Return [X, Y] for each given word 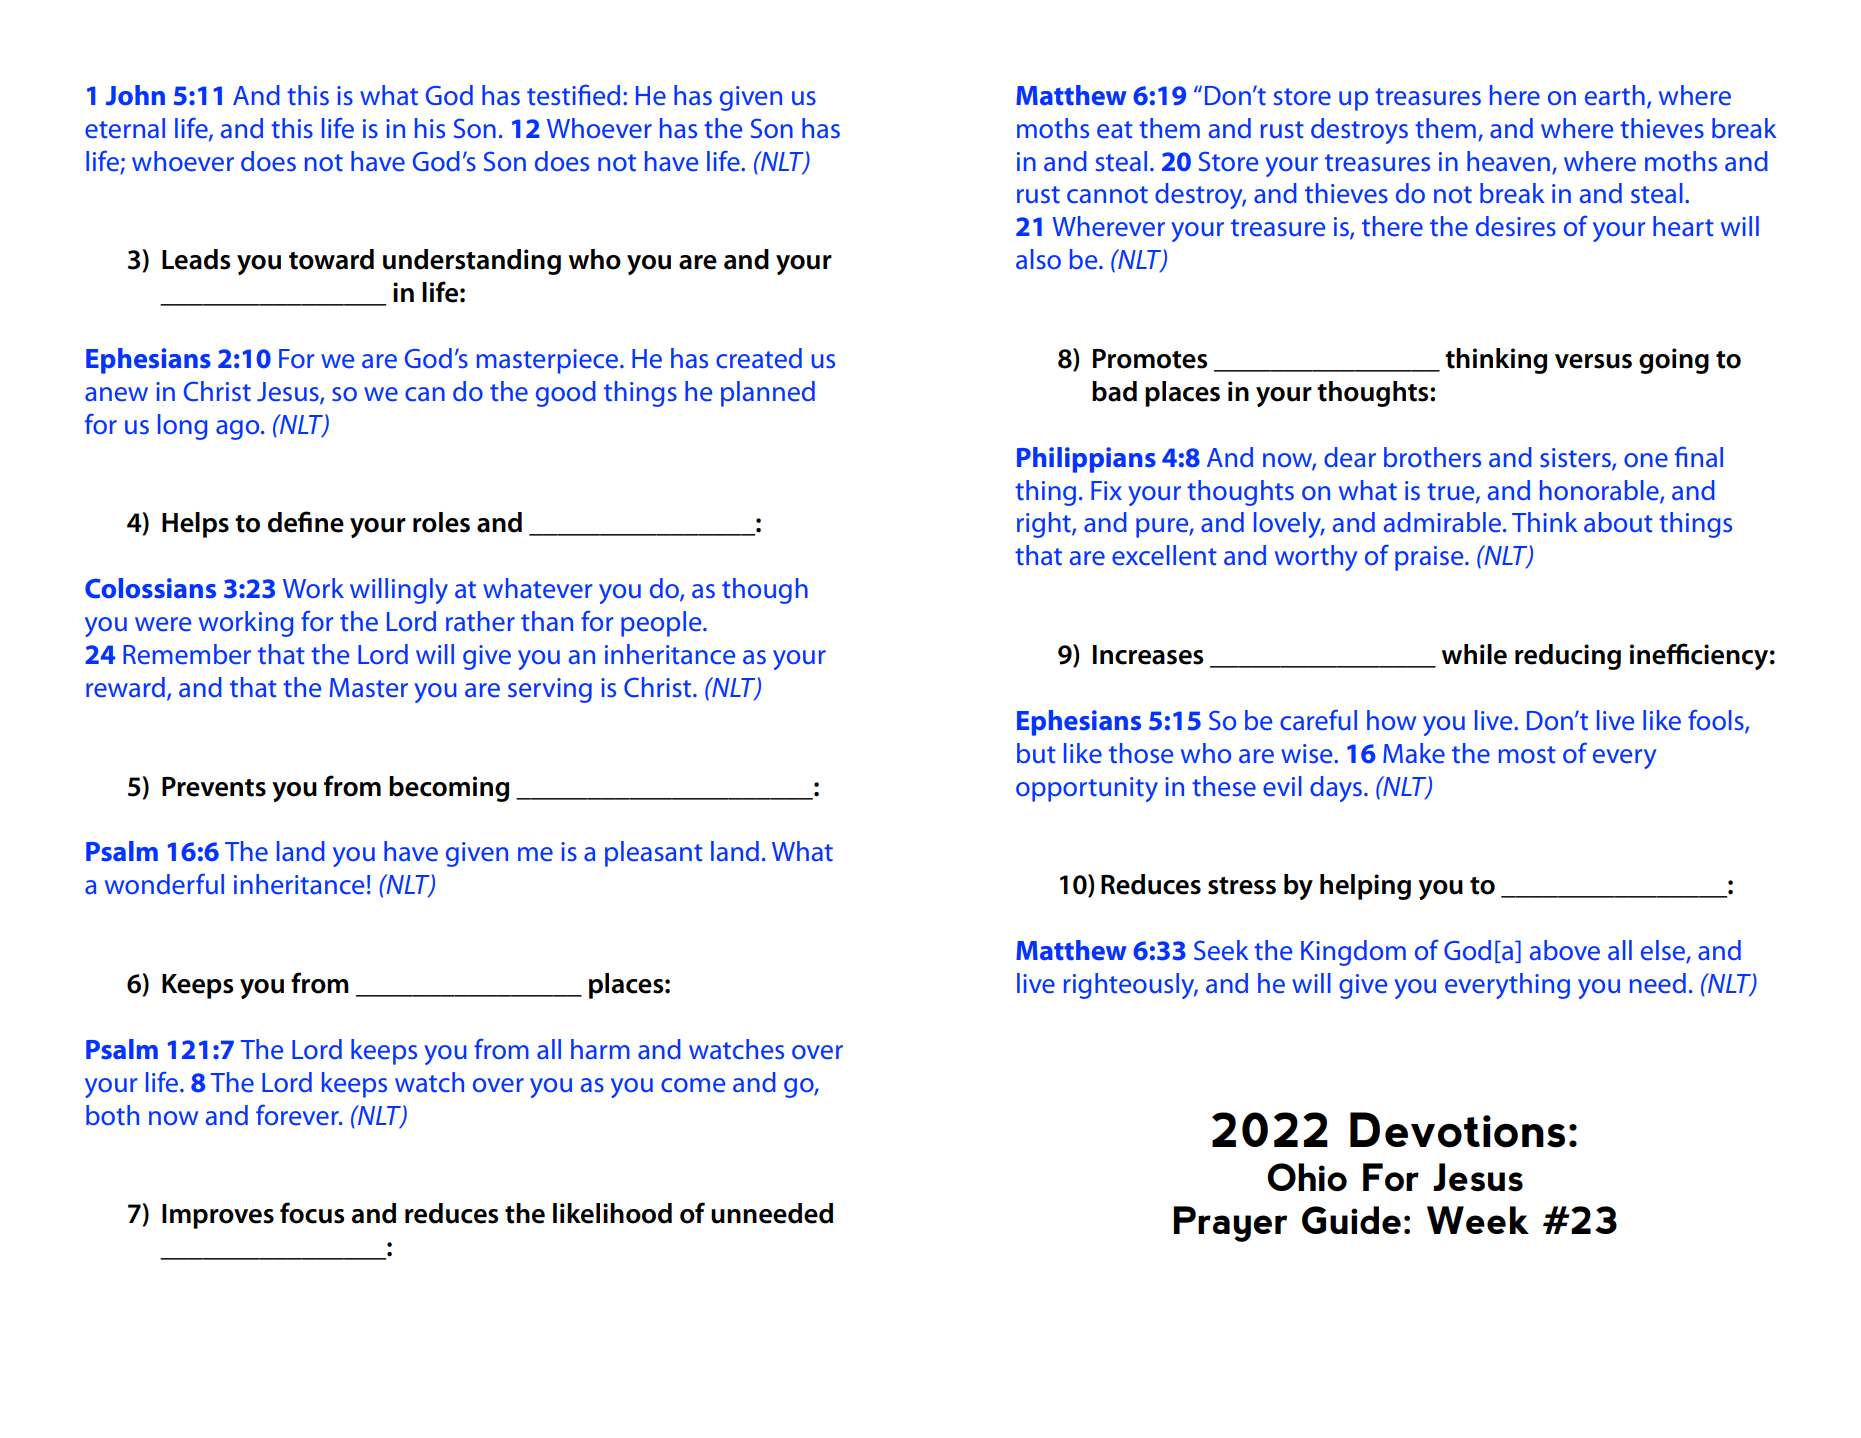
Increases [1148, 655]
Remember [187, 654]
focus [312, 1213]
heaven [1508, 161]
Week [1478, 1220]
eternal [125, 128]
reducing [1568, 657]
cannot [1107, 195]
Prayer [1230, 1224]
